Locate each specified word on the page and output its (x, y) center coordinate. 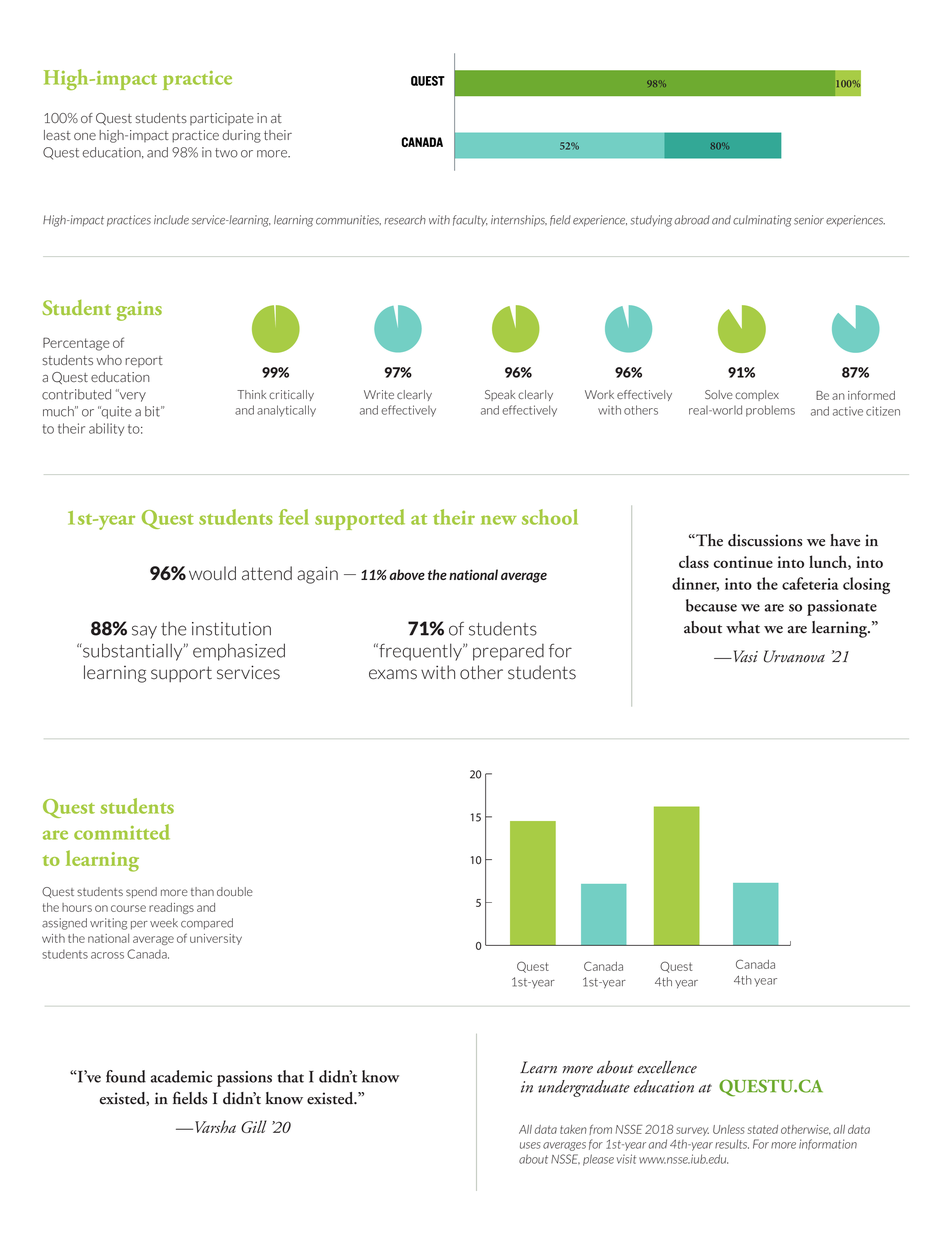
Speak (500, 395)
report (144, 361)
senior (809, 220)
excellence (667, 1067)
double (235, 891)
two (226, 153)
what (743, 627)
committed (122, 832)
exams (393, 674)
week (164, 923)
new (498, 520)
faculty (470, 220)
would (212, 573)
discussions (765, 540)
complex (757, 395)
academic (182, 1076)
